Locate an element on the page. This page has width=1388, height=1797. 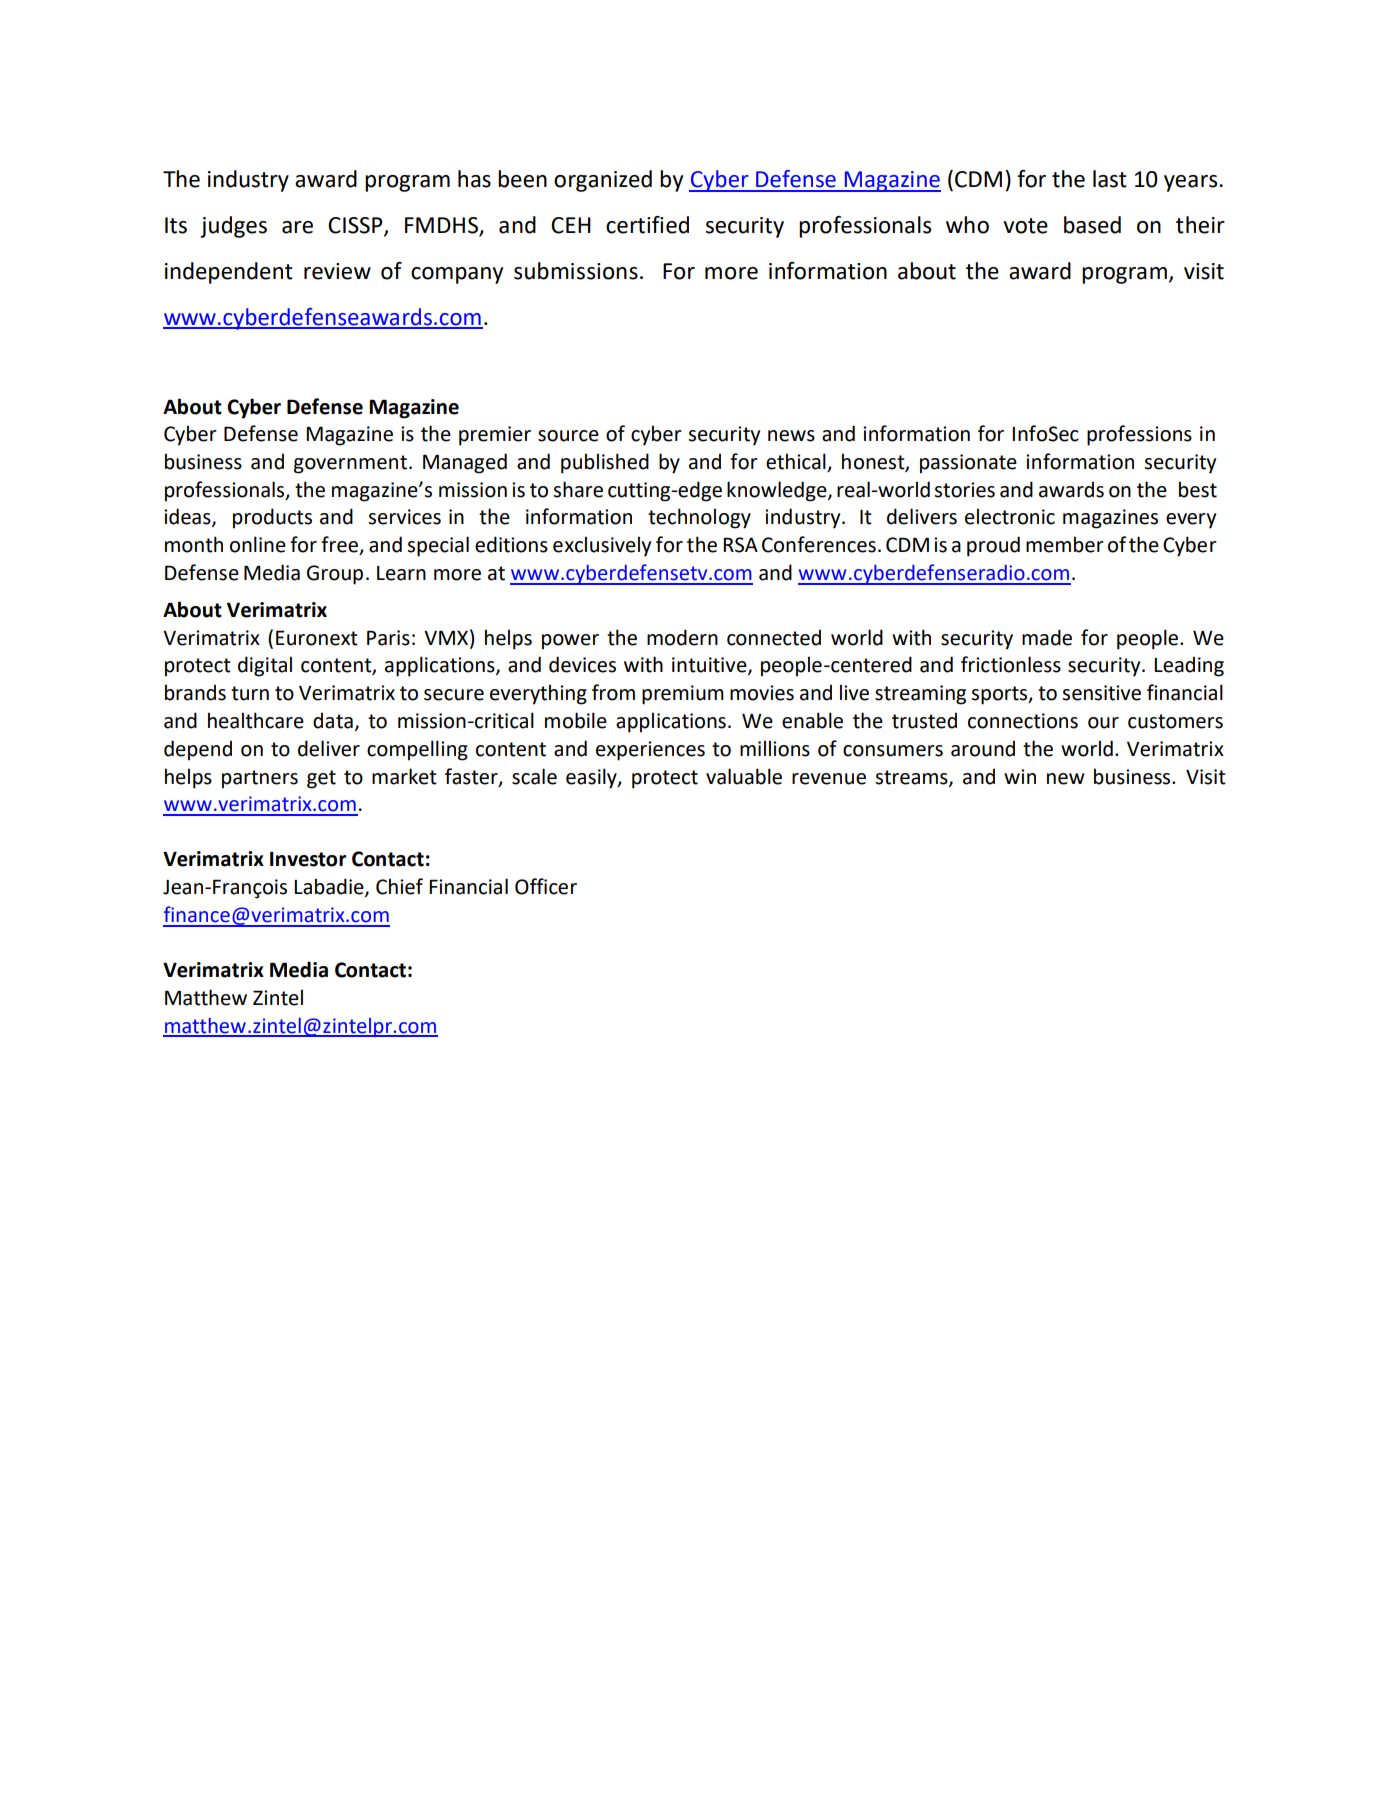
experiences is located at coordinates (650, 751).
